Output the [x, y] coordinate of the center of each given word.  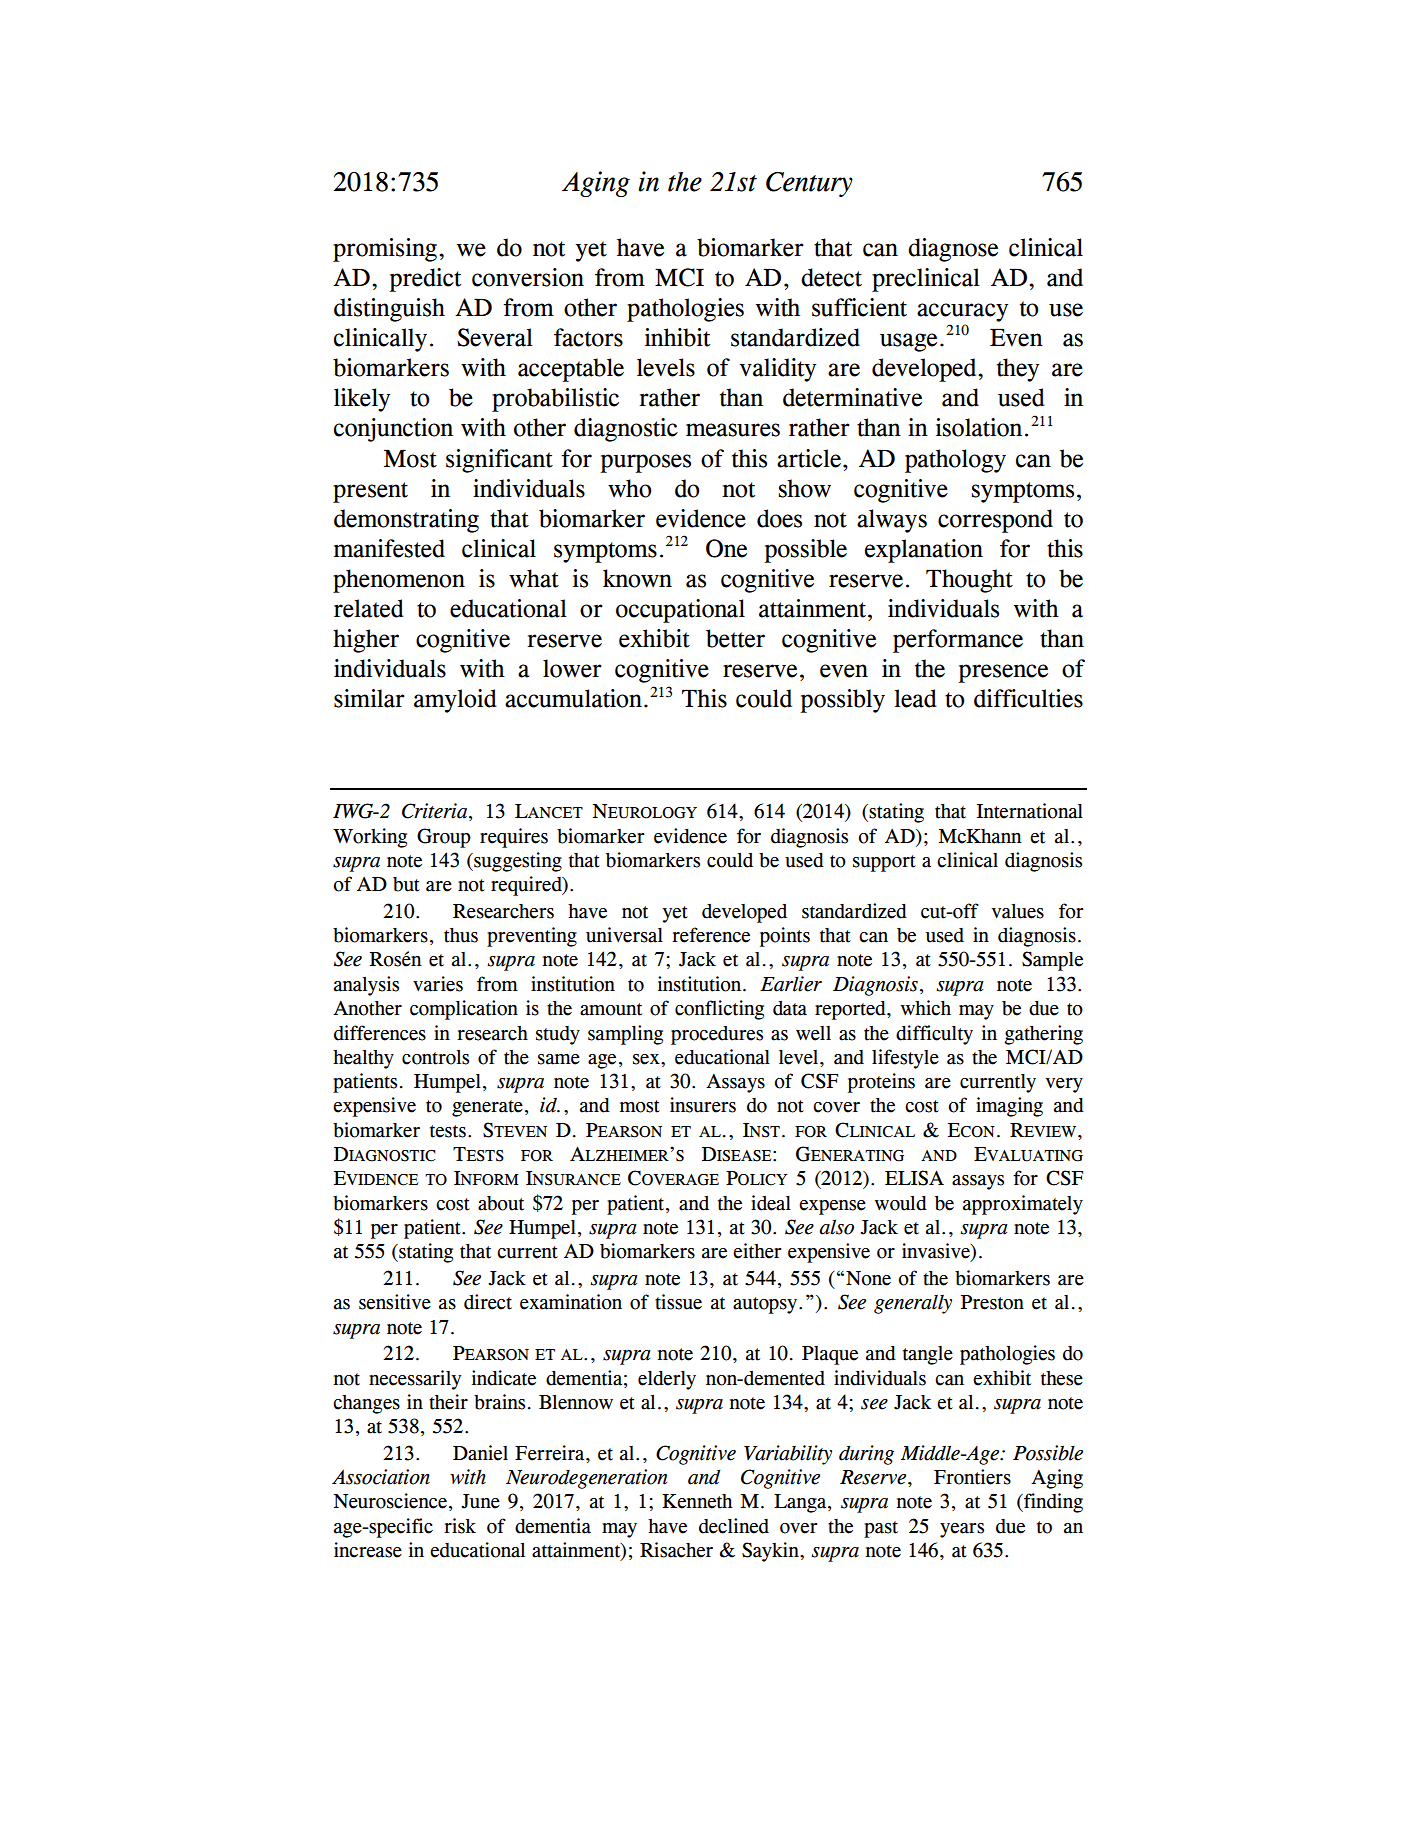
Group [444, 838]
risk [460, 1526]
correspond [995, 521]
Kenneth [697, 1501]
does [779, 518]
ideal [771, 1203]
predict [425, 280]
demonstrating [406, 521]
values [1017, 911]
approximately [1023, 1205]
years [962, 1530]
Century [809, 184]
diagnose [953, 250]
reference [711, 935]
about [501, 1203]
